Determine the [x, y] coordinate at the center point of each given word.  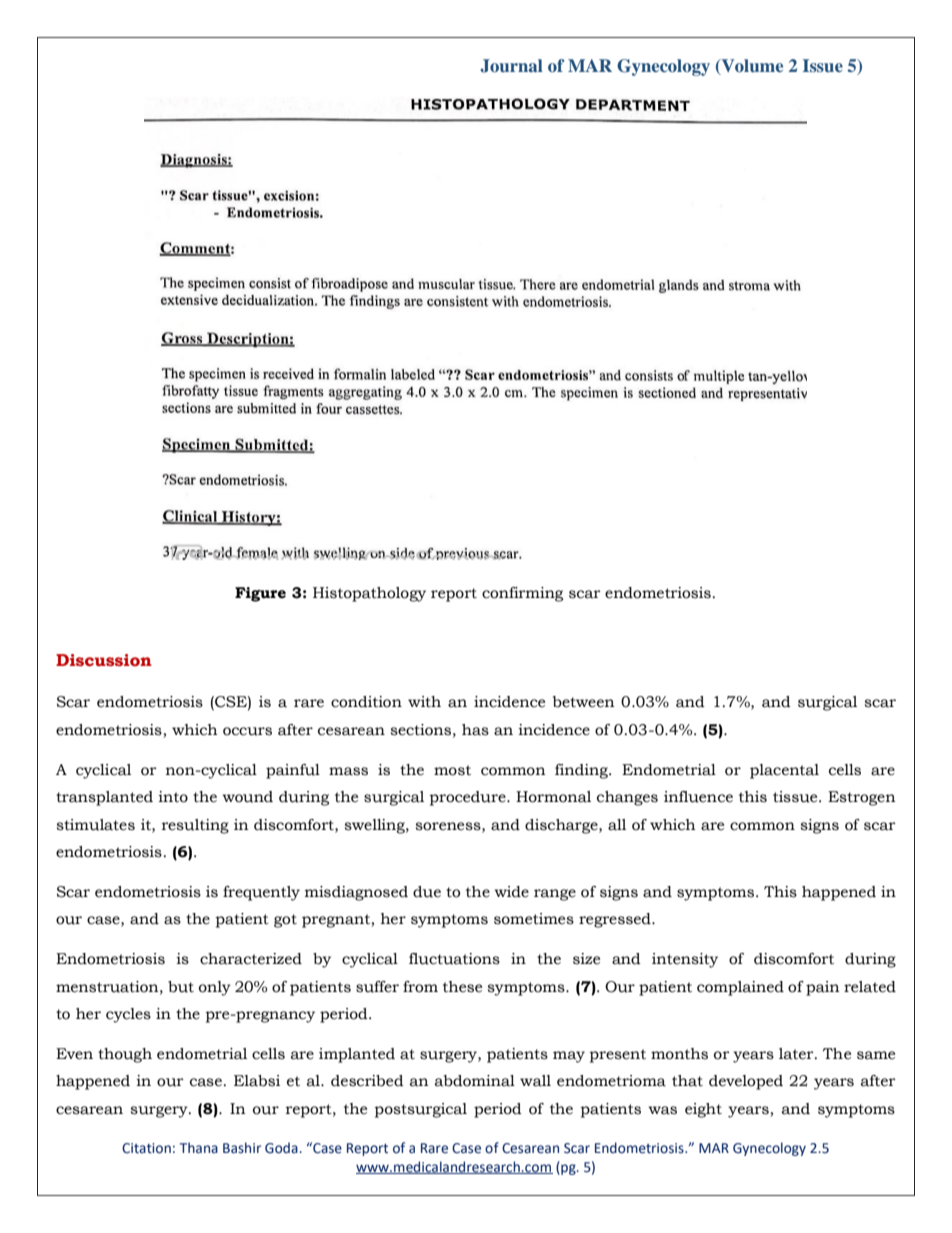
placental [784, 771]
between [584, 702]
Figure [260, 594]
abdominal [475, 1081]
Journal [511, 66]
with [424, 702]
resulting [195, 826]
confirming [522, 594]
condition [366, 702]
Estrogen [862, 798]
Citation [146, 1148]
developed [746, 1082]
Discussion [104, 660]
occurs [247, 731]
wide [511, 892]
